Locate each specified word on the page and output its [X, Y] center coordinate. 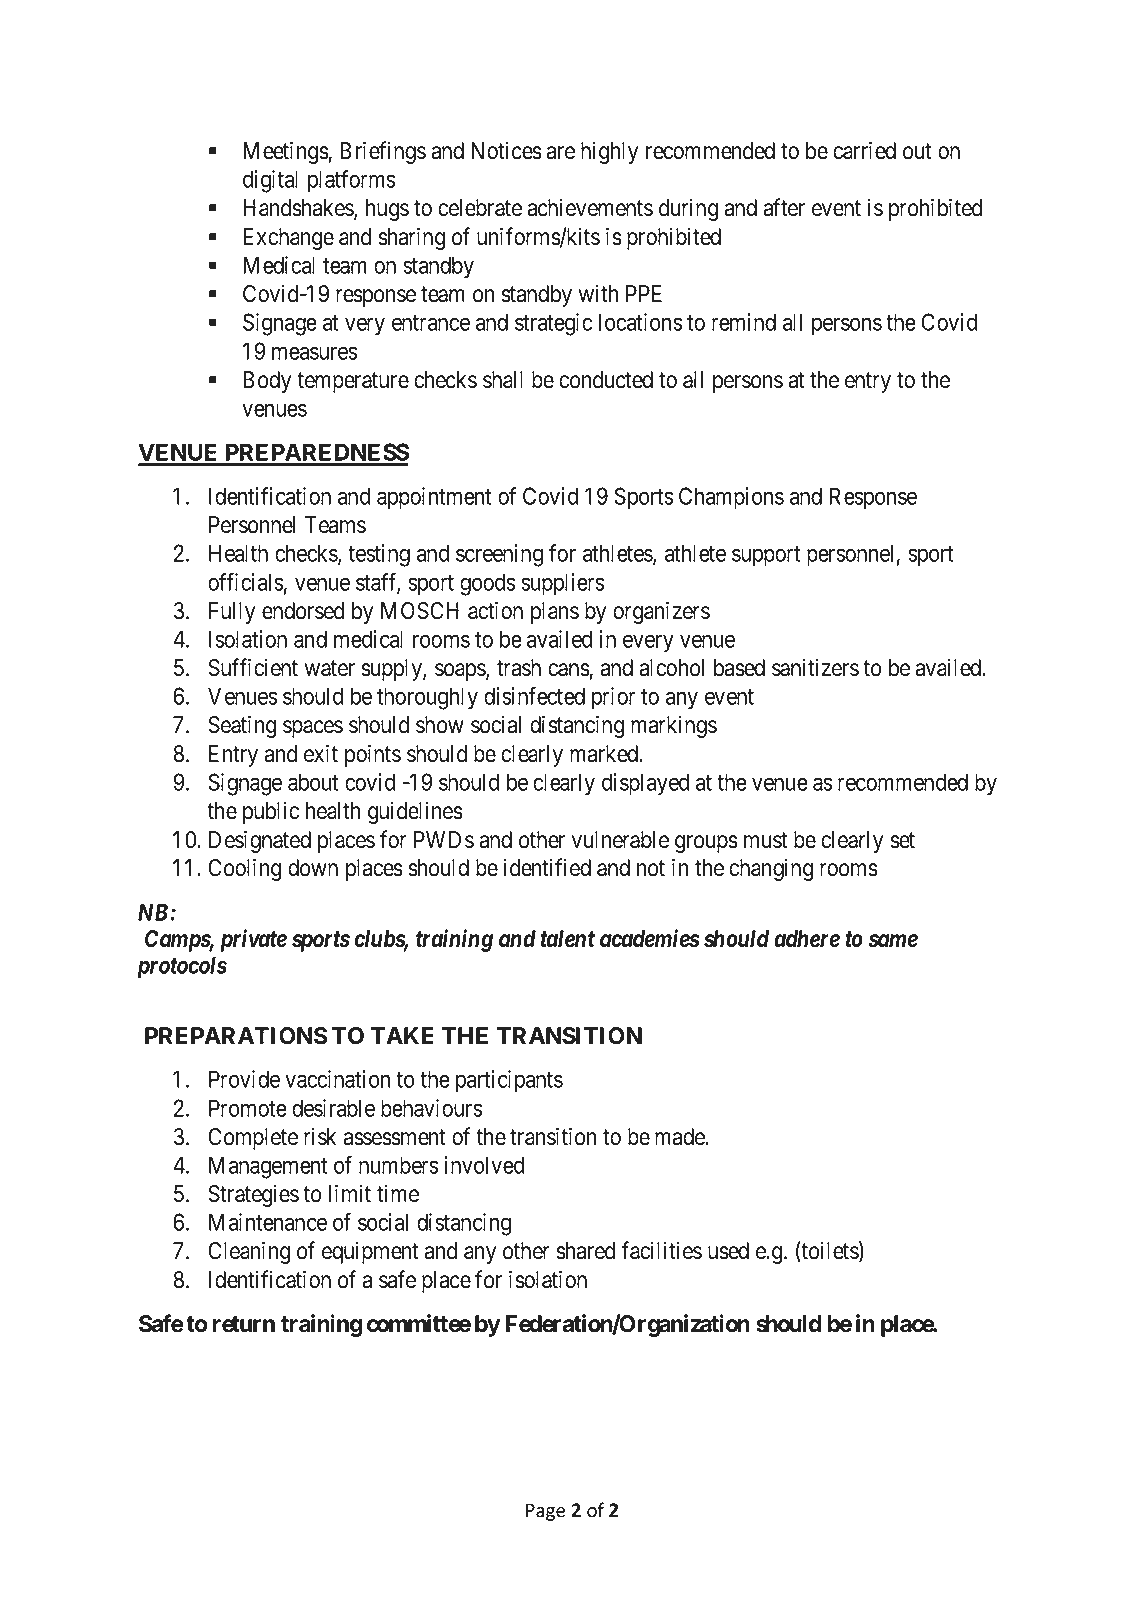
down [313, 868]
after [784, 207]
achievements [590, 207]
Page [545, 1512]
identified [547, 867]
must [766, 840]
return [244, 1324]
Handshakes [299, 209]
